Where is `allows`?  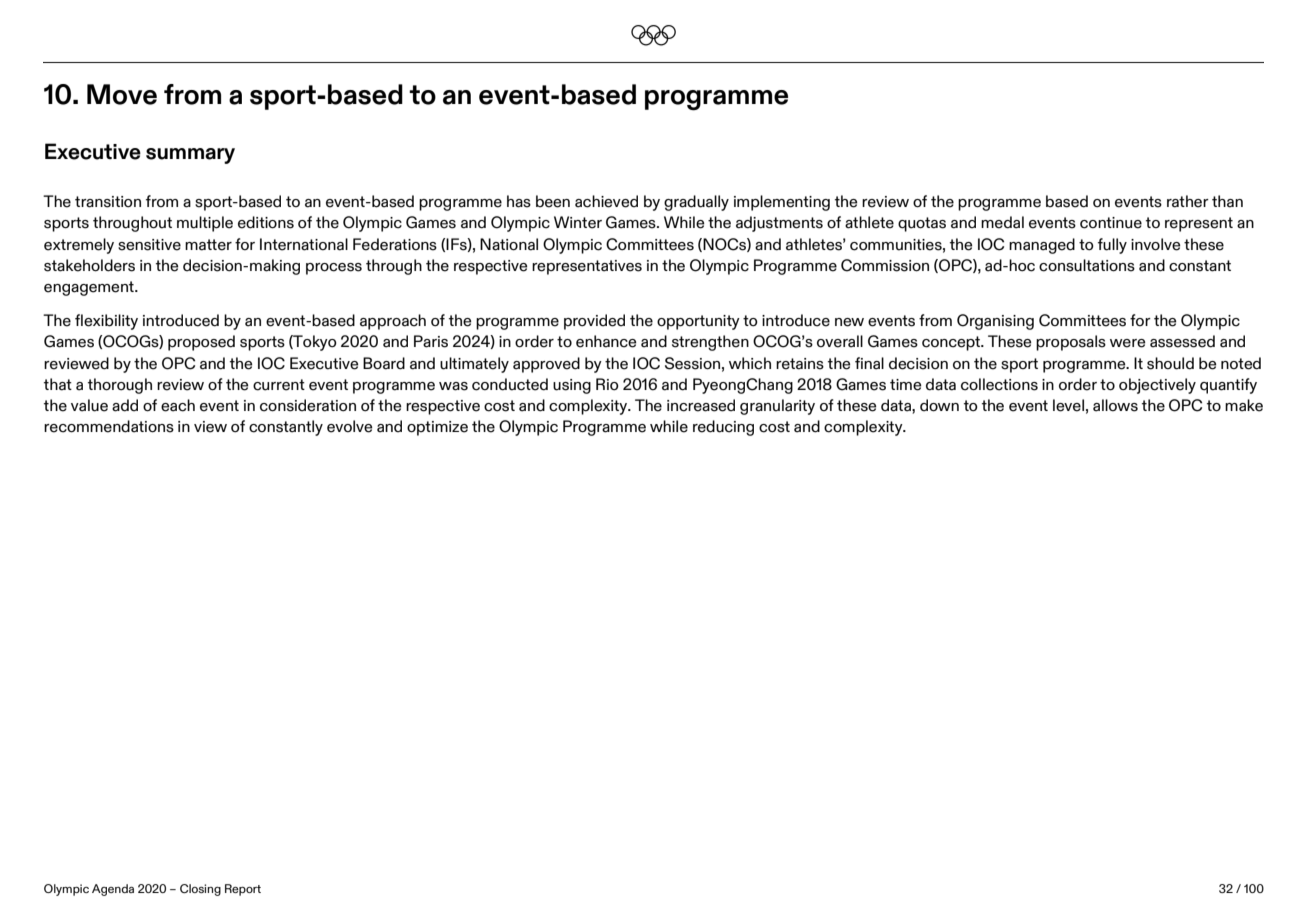 allows is located at coordinates (1115, 405).
